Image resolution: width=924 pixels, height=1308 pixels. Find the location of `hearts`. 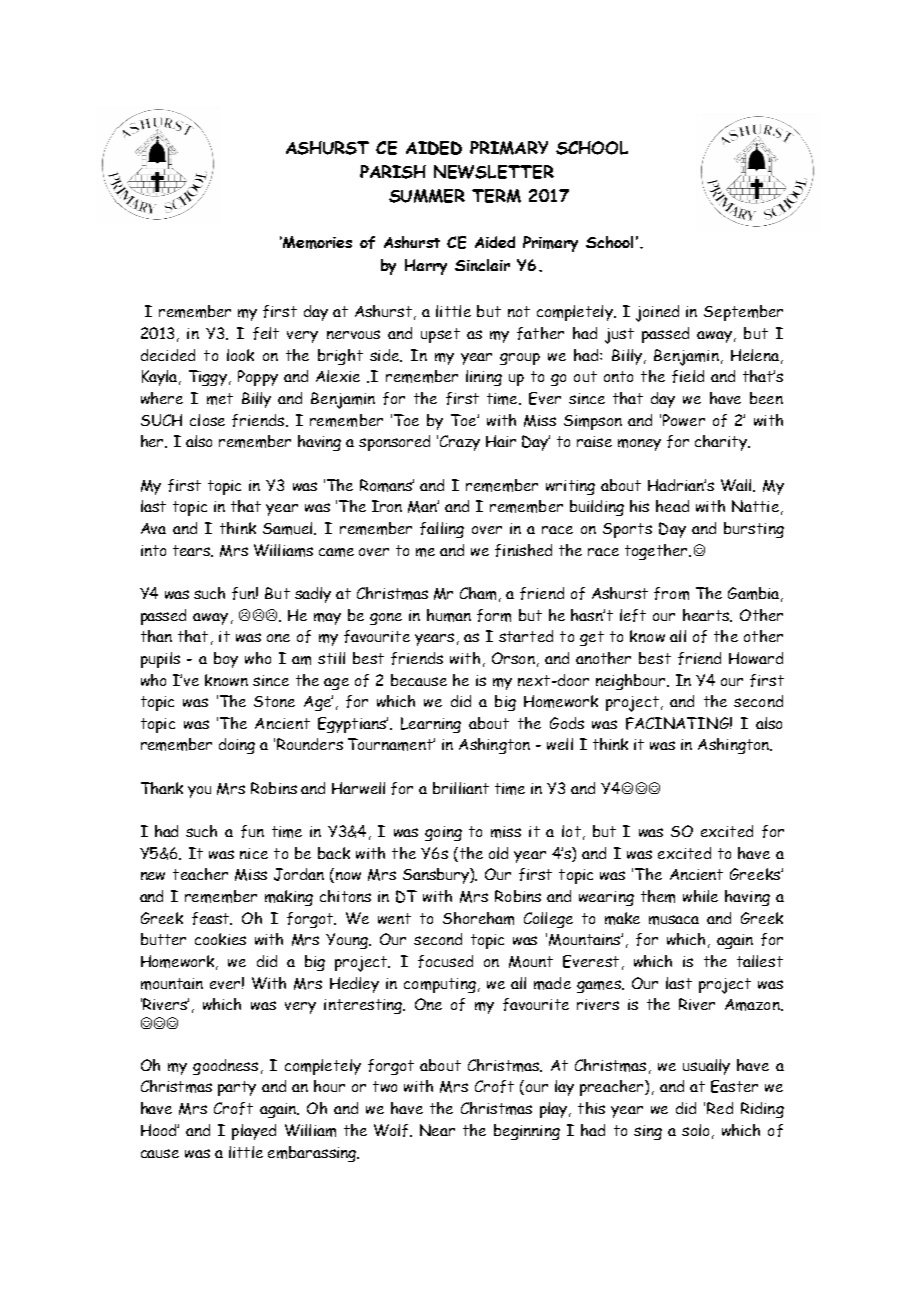

hearts is located at coordinates (707, 615).
